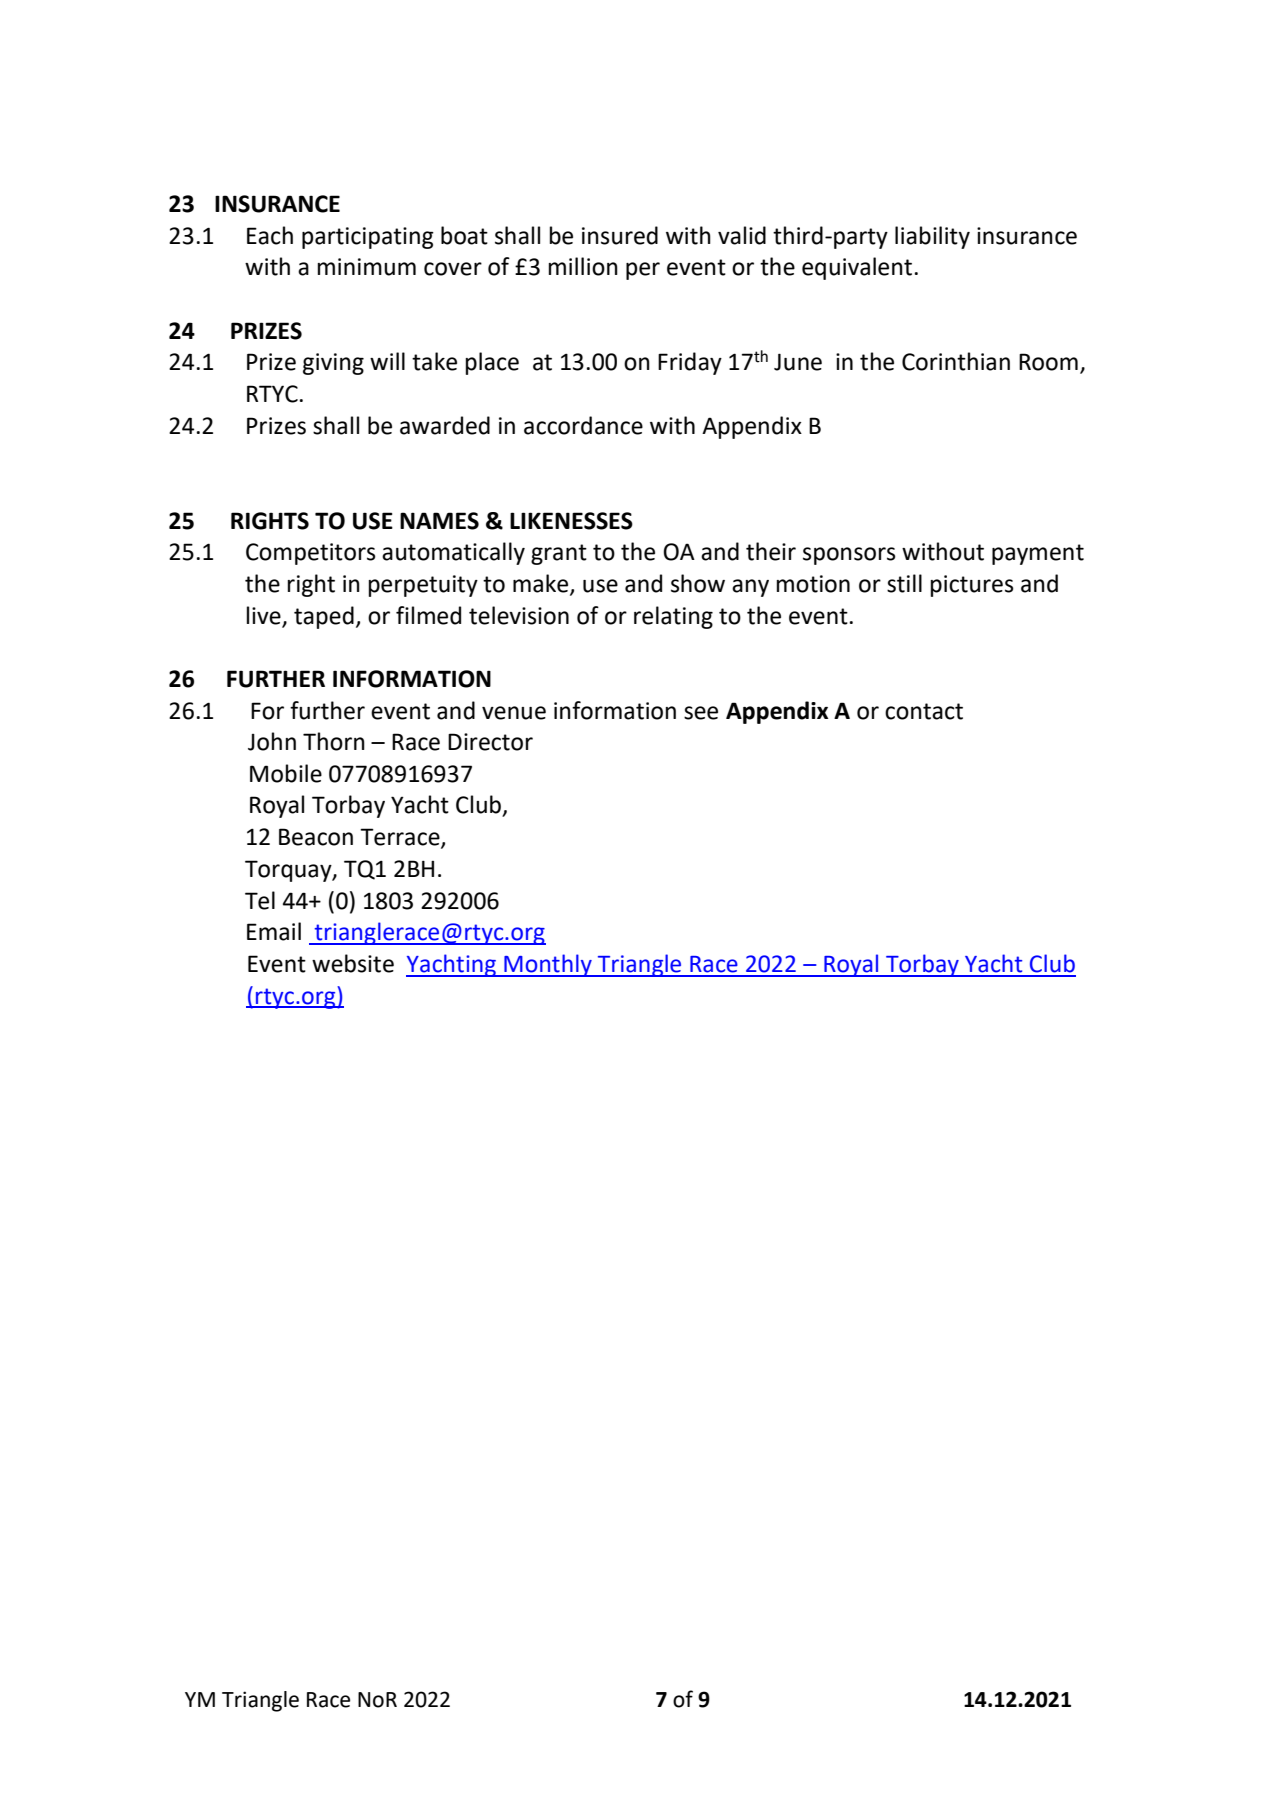 This screenshot has height=1820, width=1286. What do you see at coordinates (924, 711) in the screenshot?
I see `contact` at bounding box center [924, 711].
